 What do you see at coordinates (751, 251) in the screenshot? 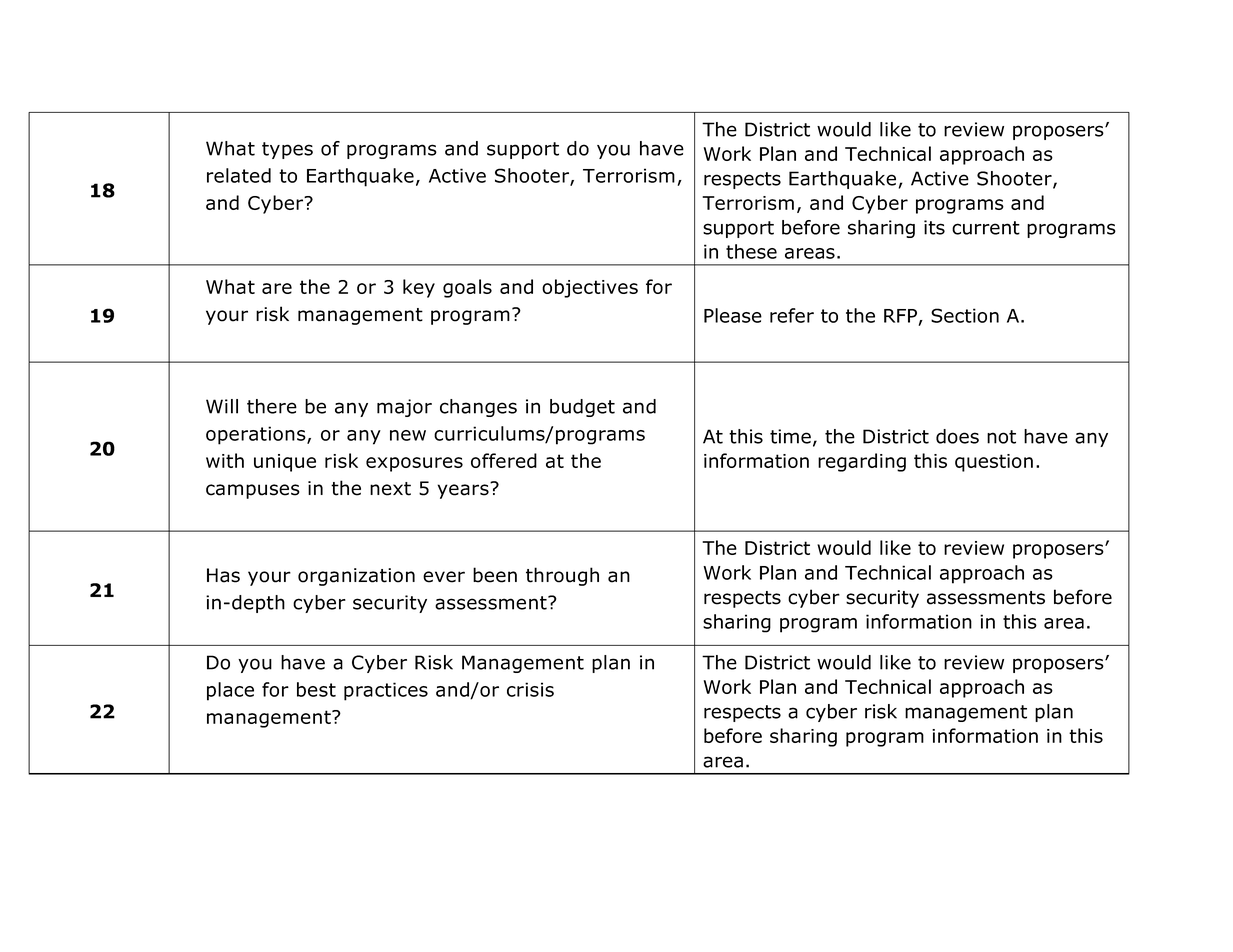
I see `these` at bounding box center [751, 251].
